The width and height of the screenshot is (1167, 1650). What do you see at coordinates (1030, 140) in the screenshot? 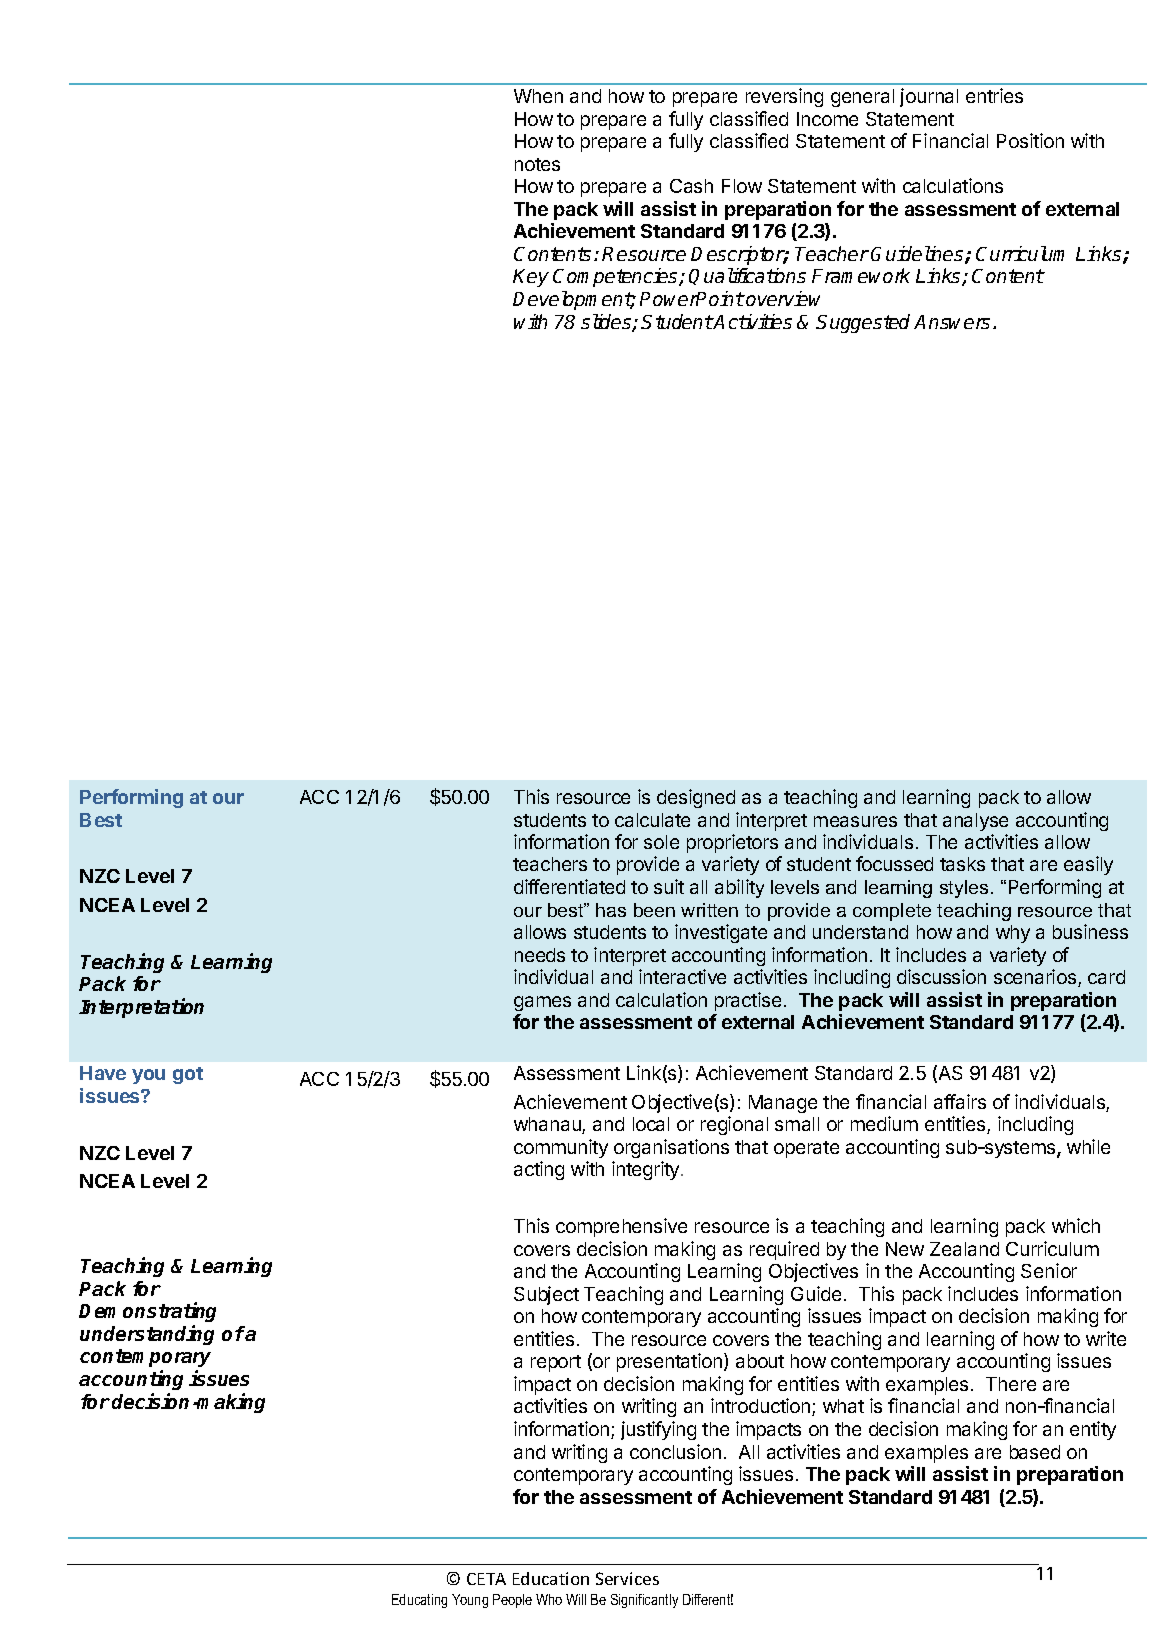
I see `Position` at bounding box center [1030, 140].
